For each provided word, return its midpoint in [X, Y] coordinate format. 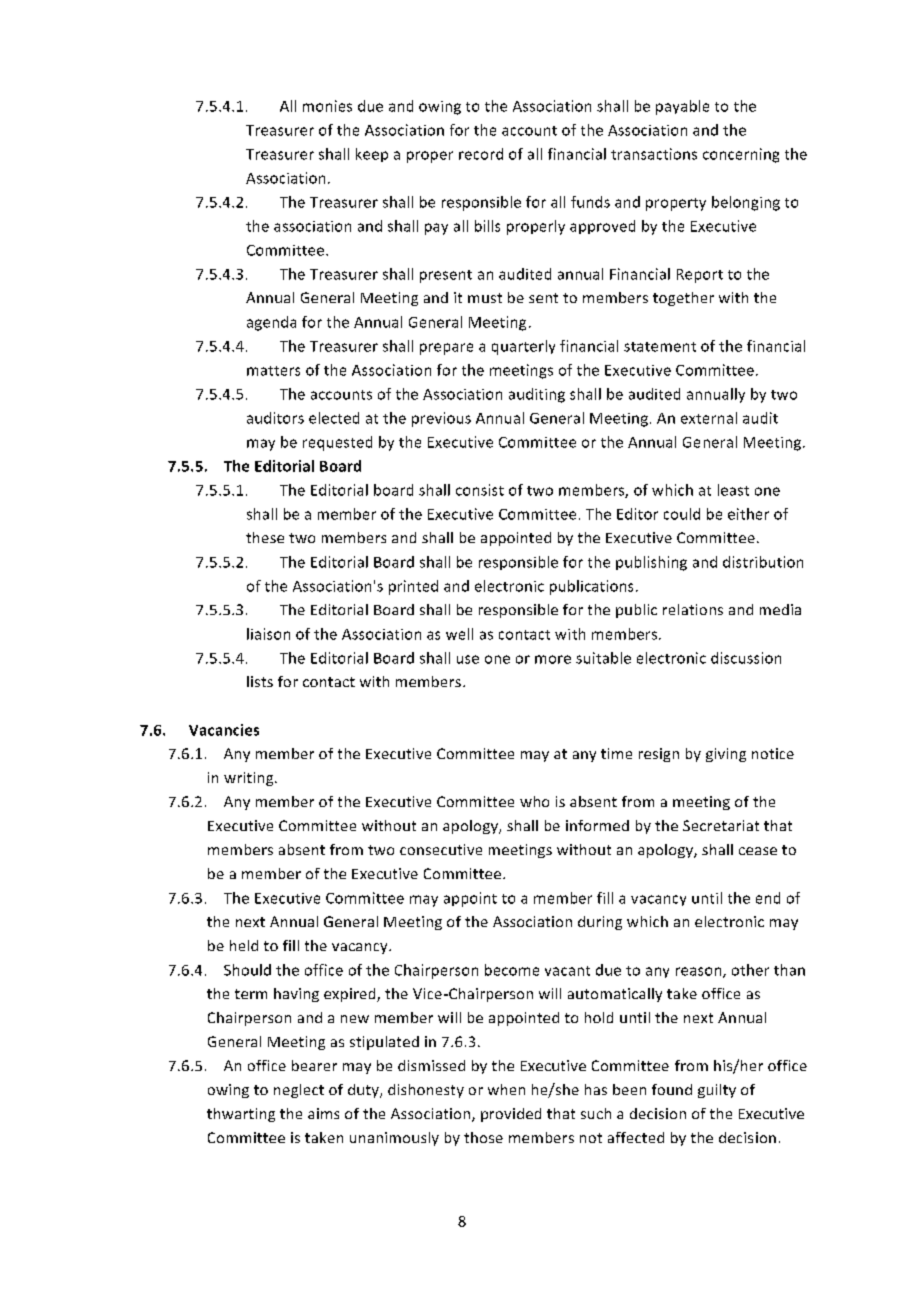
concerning [741, 155]
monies [327, 106]
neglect [299, 1091]
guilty [717, 1091]
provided [511, 1115]
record [481, 154]
